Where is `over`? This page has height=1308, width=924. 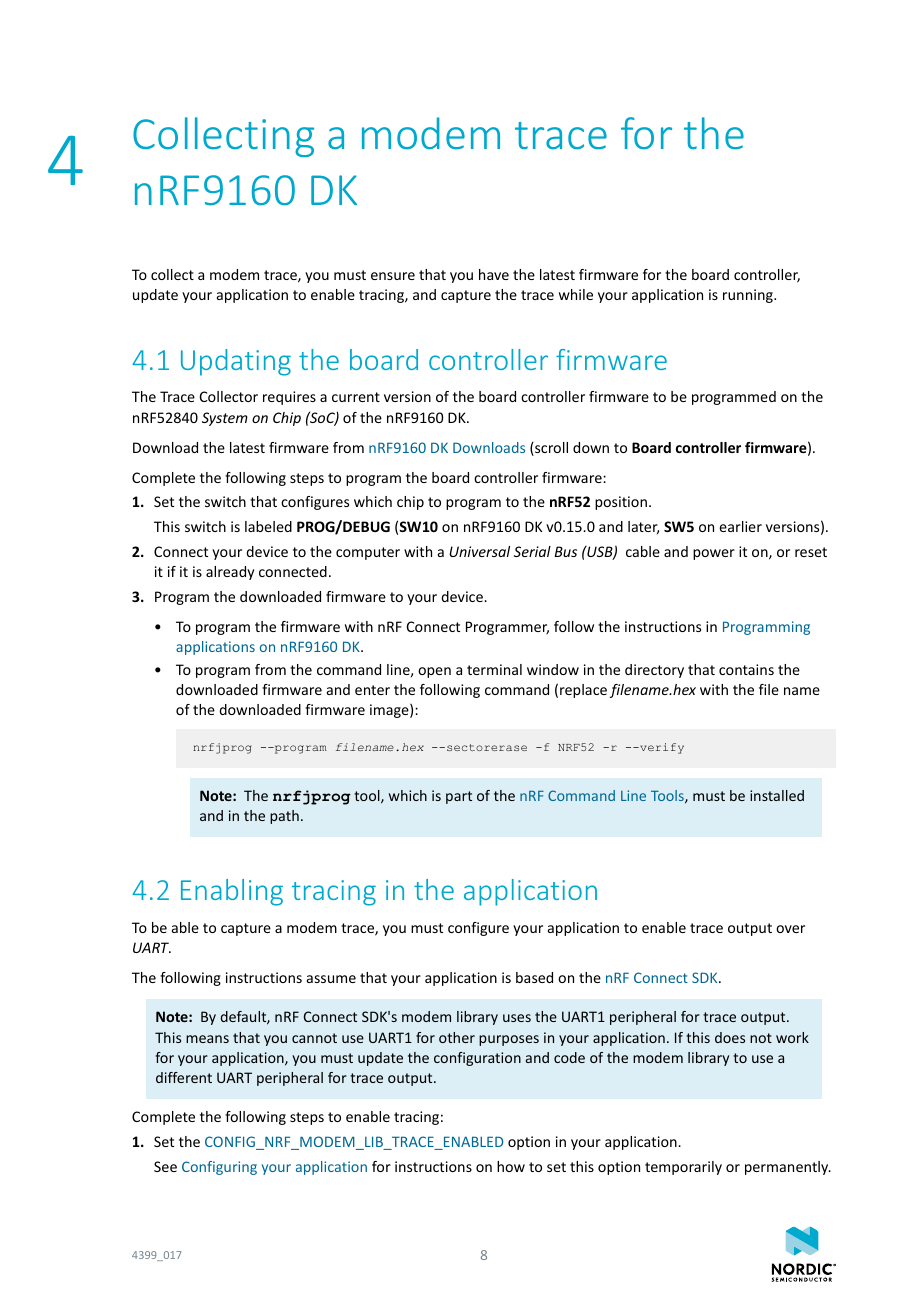
over is located at coordinates (790, 929).
